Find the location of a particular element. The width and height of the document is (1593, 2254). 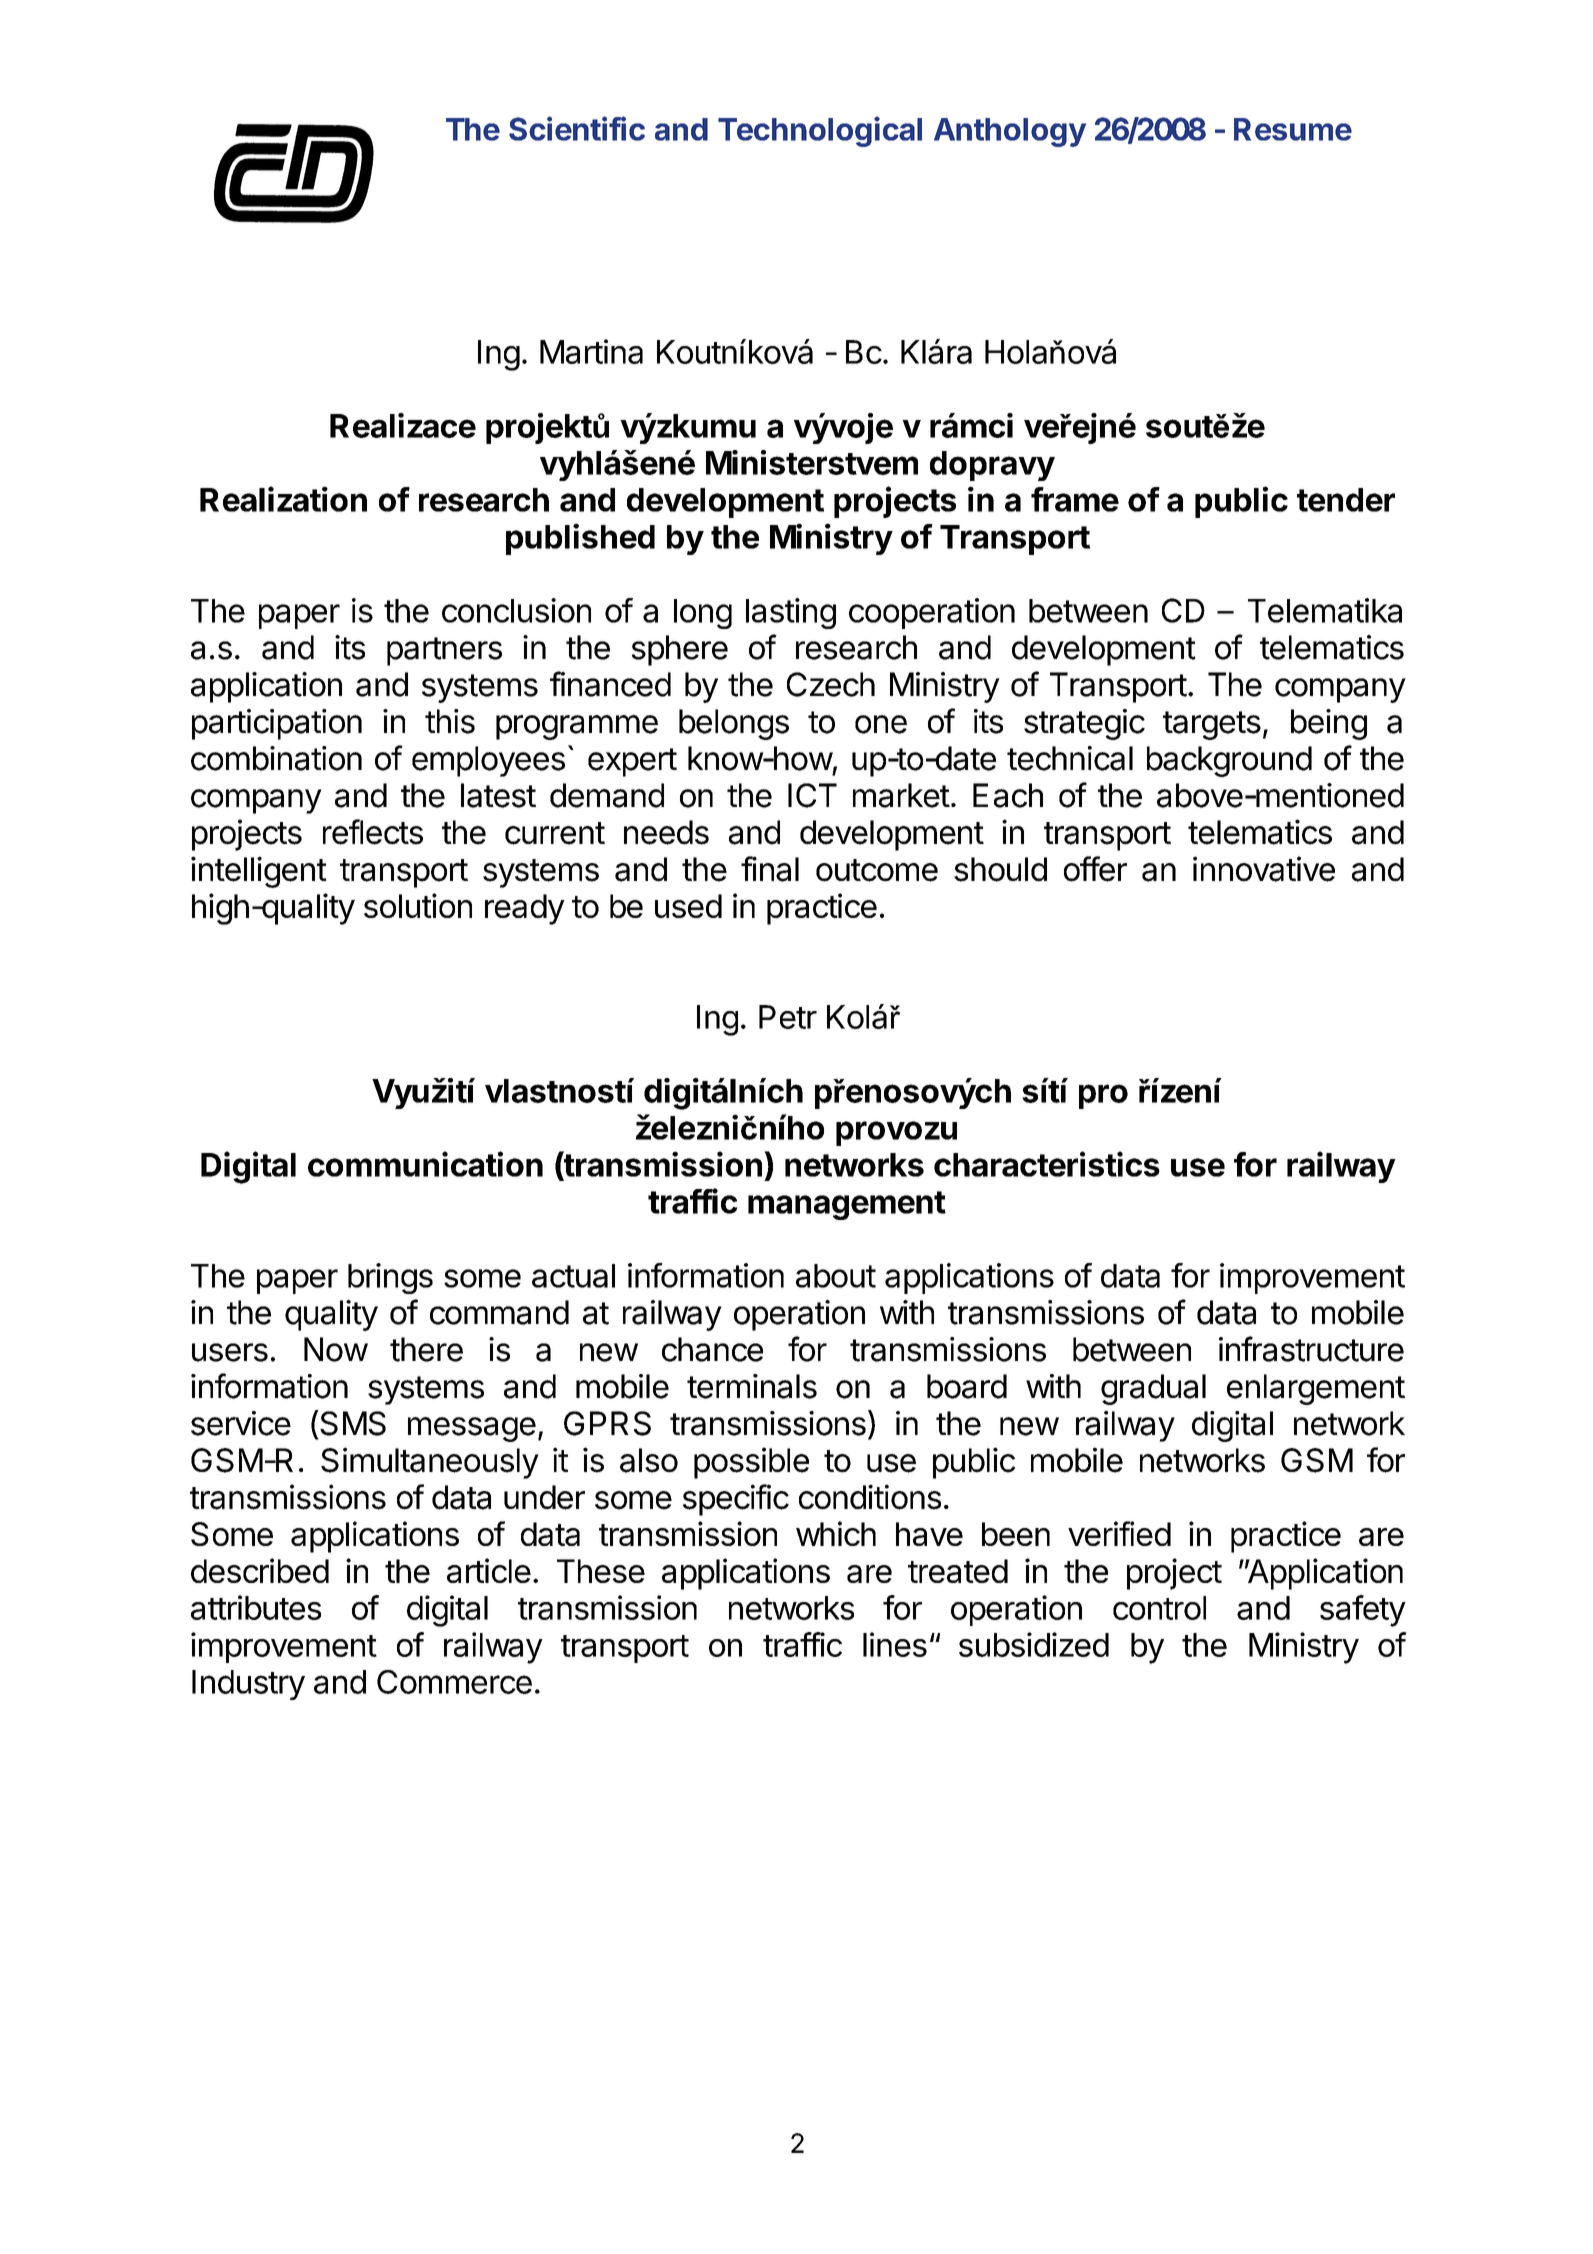

innovative is located at coordinates (1264, 869).
